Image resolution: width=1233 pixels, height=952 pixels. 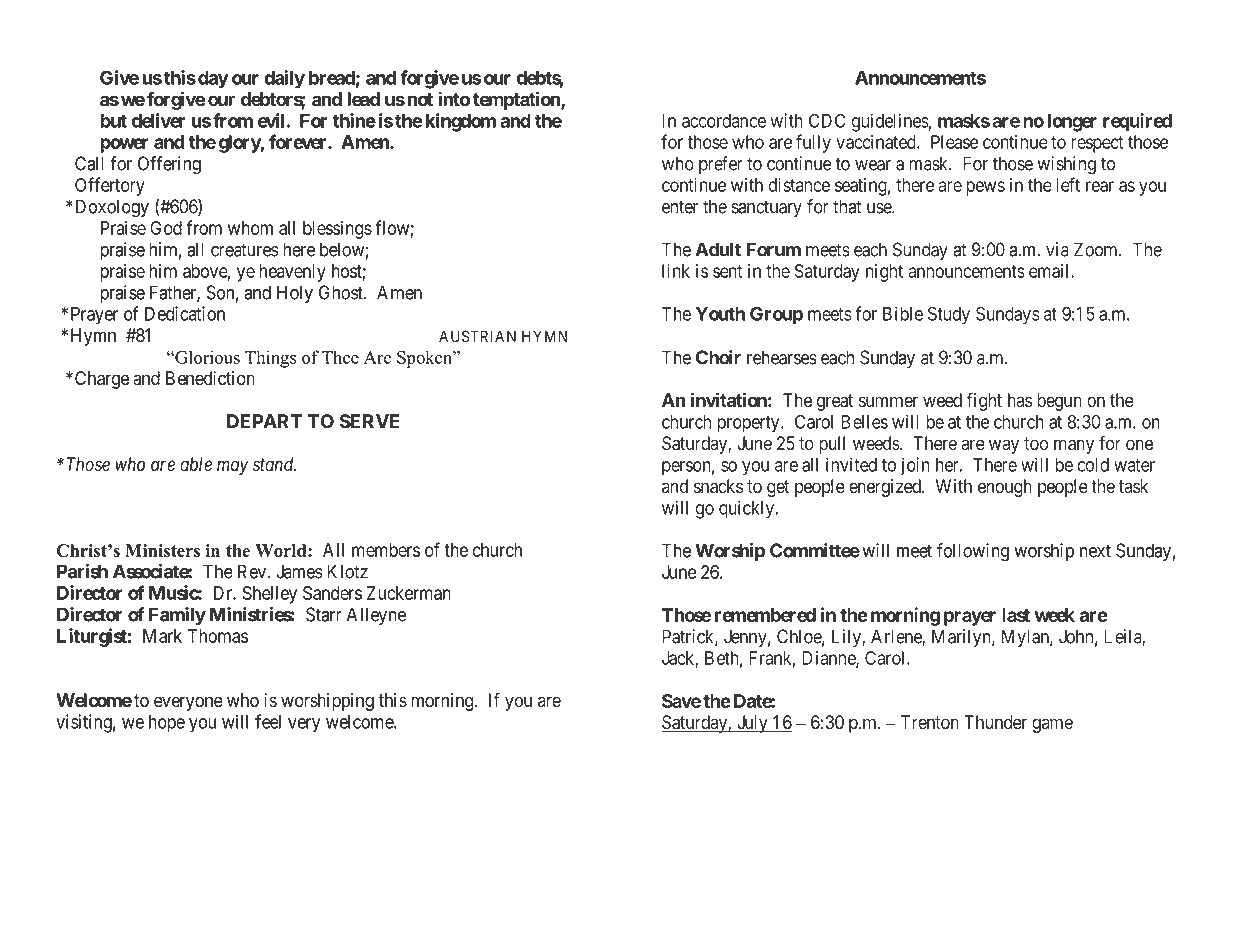 I want to click on Study, so click(x=949, y=315).
